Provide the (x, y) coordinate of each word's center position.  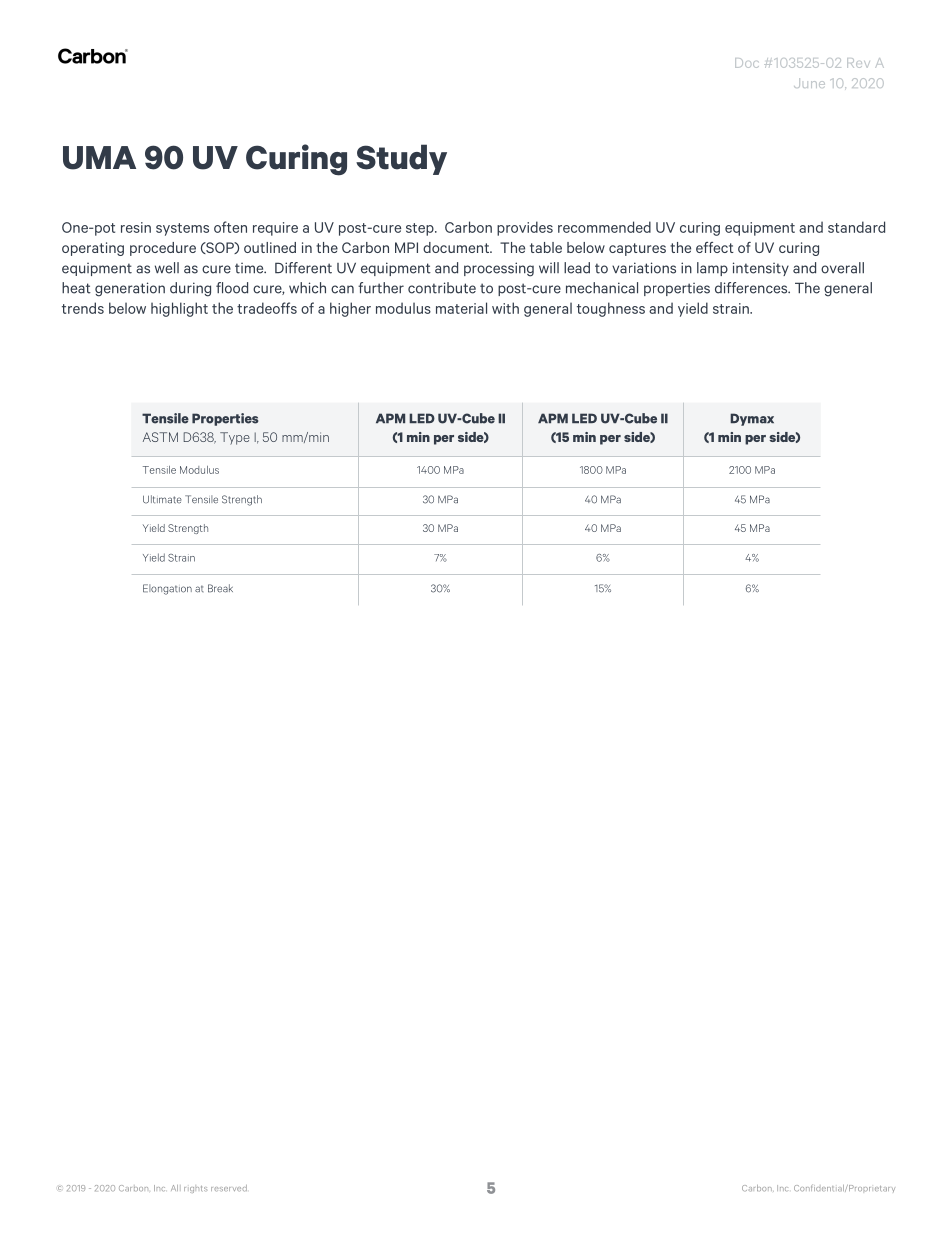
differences (752, 288)
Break (220, 588)
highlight (179, 309)
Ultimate (162, 499)
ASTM (160, 437)
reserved (229, 1188)
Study (401, 159)
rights (195, 1189)
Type (235, 438)
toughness (611, 309)
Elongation (167, 589)
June (809, 83)
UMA (99, 158)
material (461, 308)
